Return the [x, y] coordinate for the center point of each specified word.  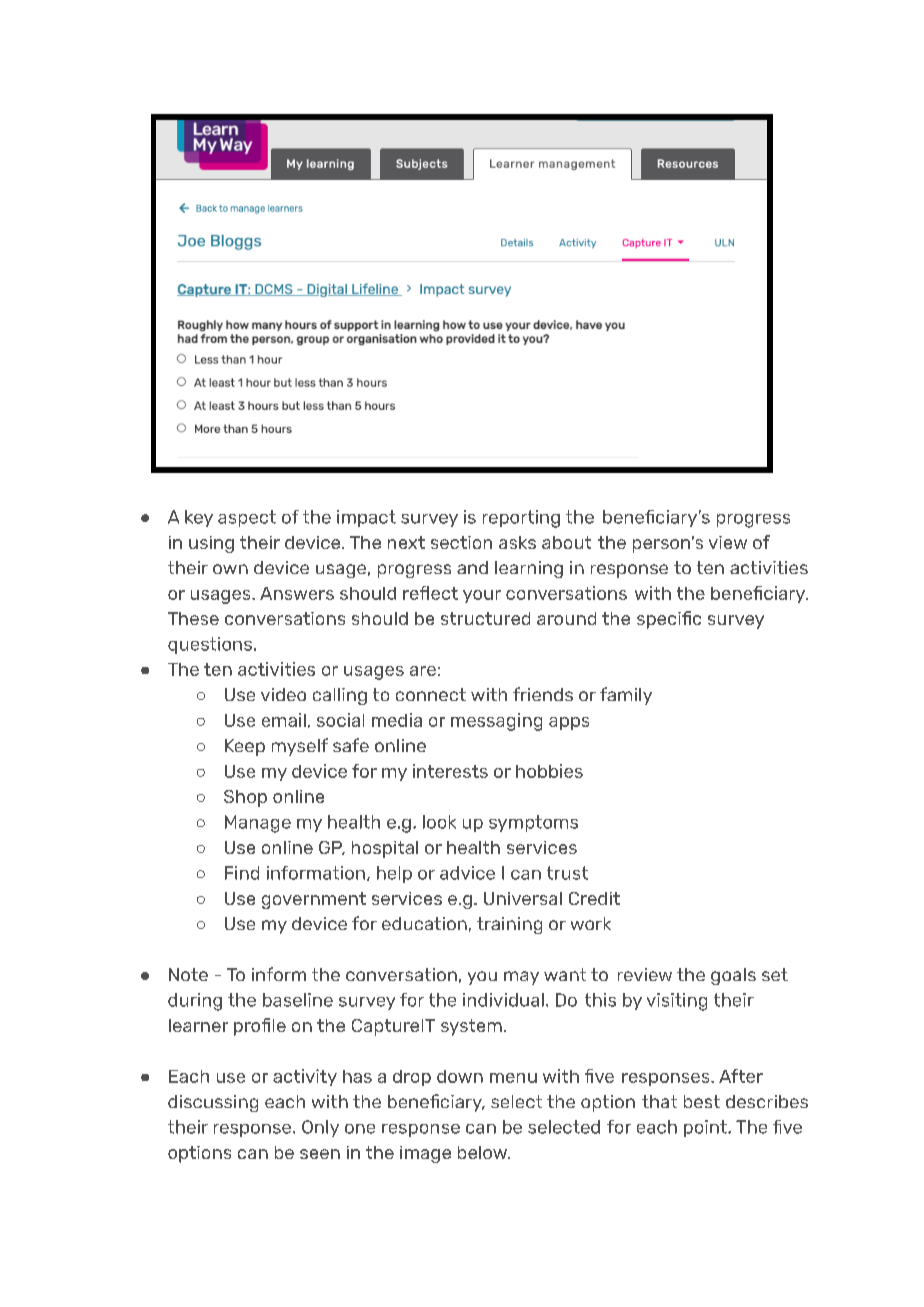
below [483, 1152]
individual [503, 1000]
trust [567, 873]
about [566, 542]
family [626, 696]
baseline [298, 1000]
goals [733, 976]
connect [431, 694]
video [283, 694]
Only [320, 1128]
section [461, 542]
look [439, 822]
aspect [247, 518]
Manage [258, 824]
